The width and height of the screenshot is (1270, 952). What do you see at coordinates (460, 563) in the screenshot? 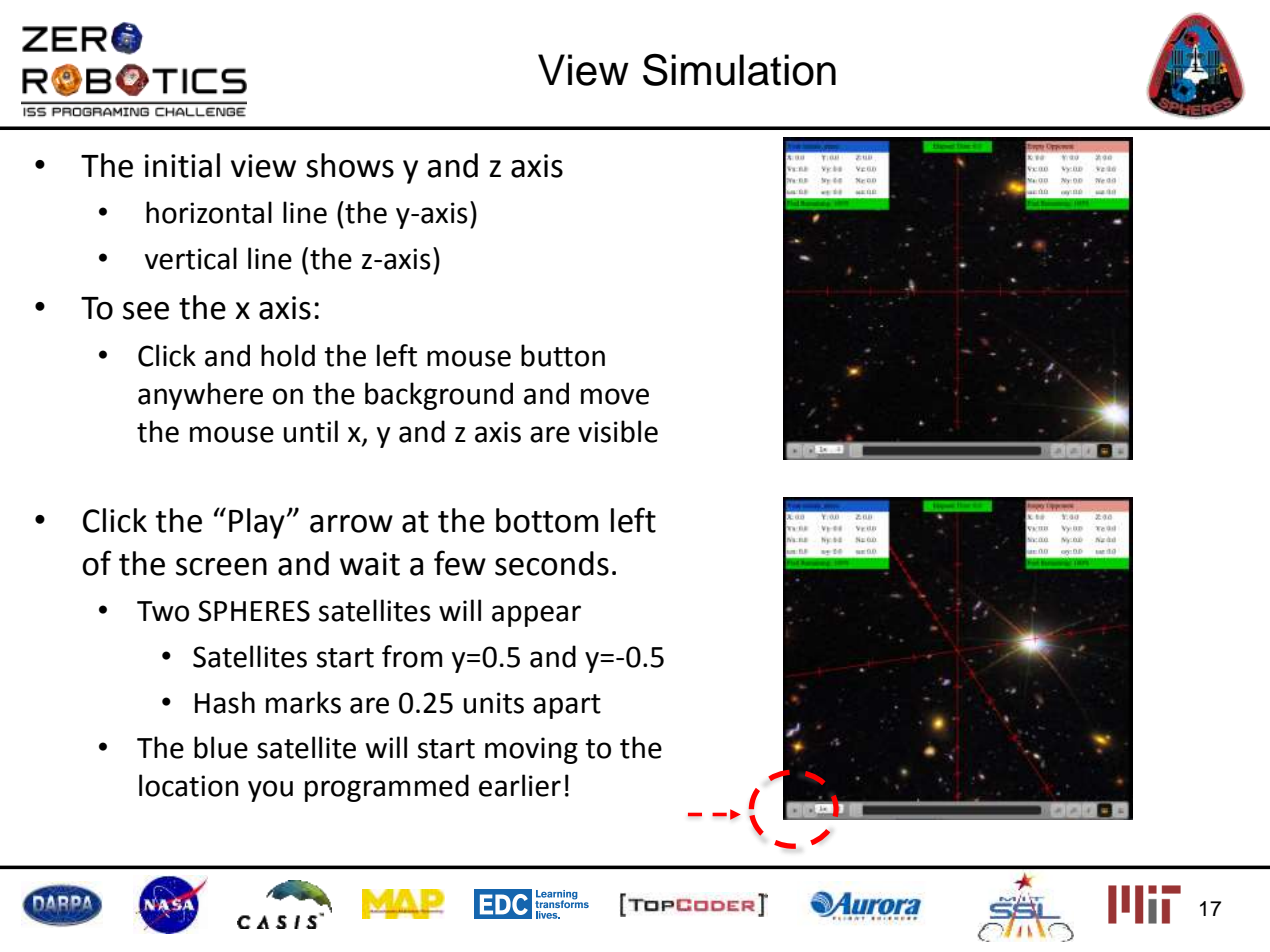
I see `few` at bounding box center [460, 563].
